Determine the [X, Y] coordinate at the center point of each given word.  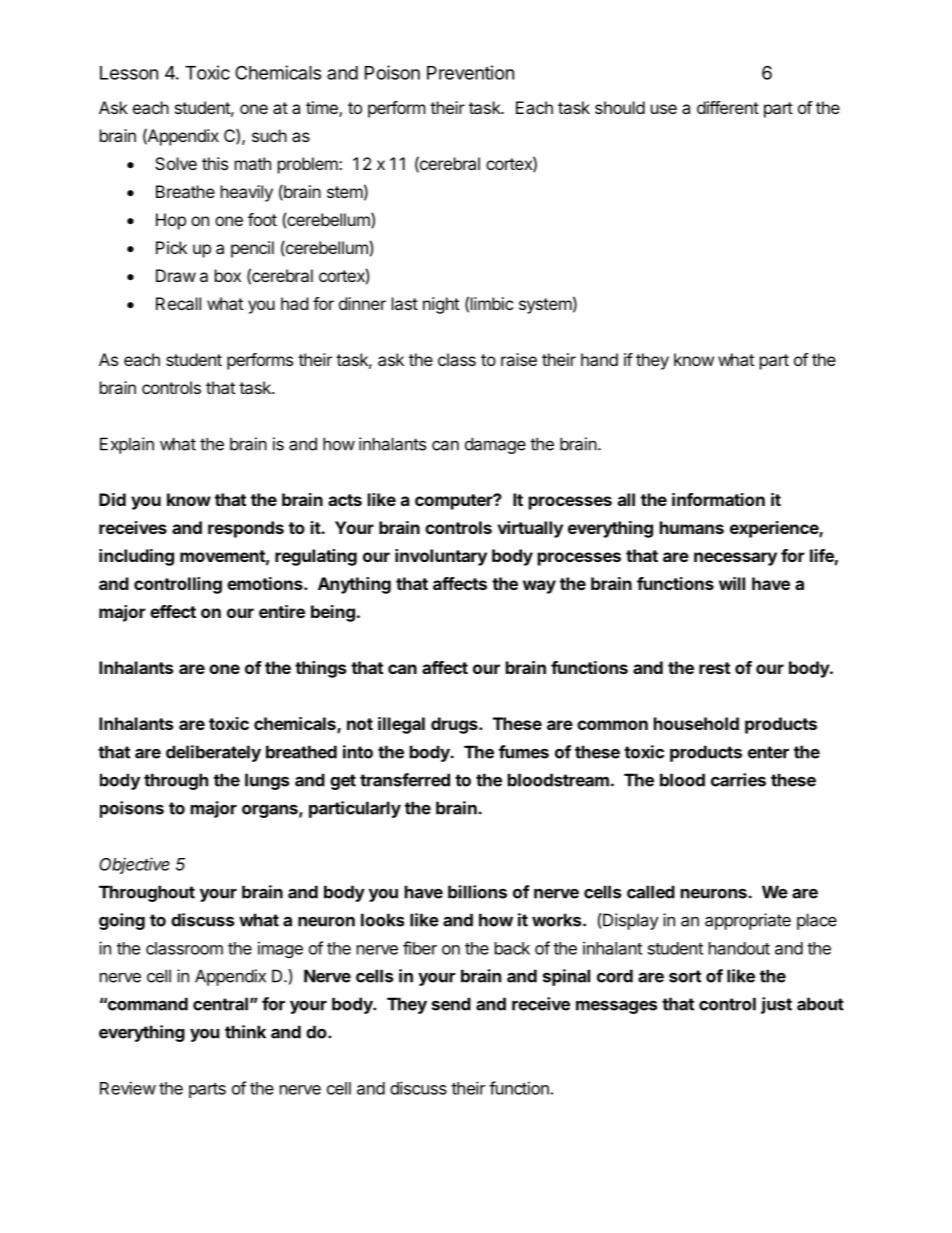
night [441, 305]
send [451, 1004]
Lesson [129, 73]
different [728, 107]
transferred [405, 780]
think [245, 1032]
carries [738, 780]
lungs [267, 781]
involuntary [441, 557]
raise [519, 359]
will [732, 583]
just [776, 1005]
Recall [178, 303]
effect [173, 611]
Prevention [470, 72]
